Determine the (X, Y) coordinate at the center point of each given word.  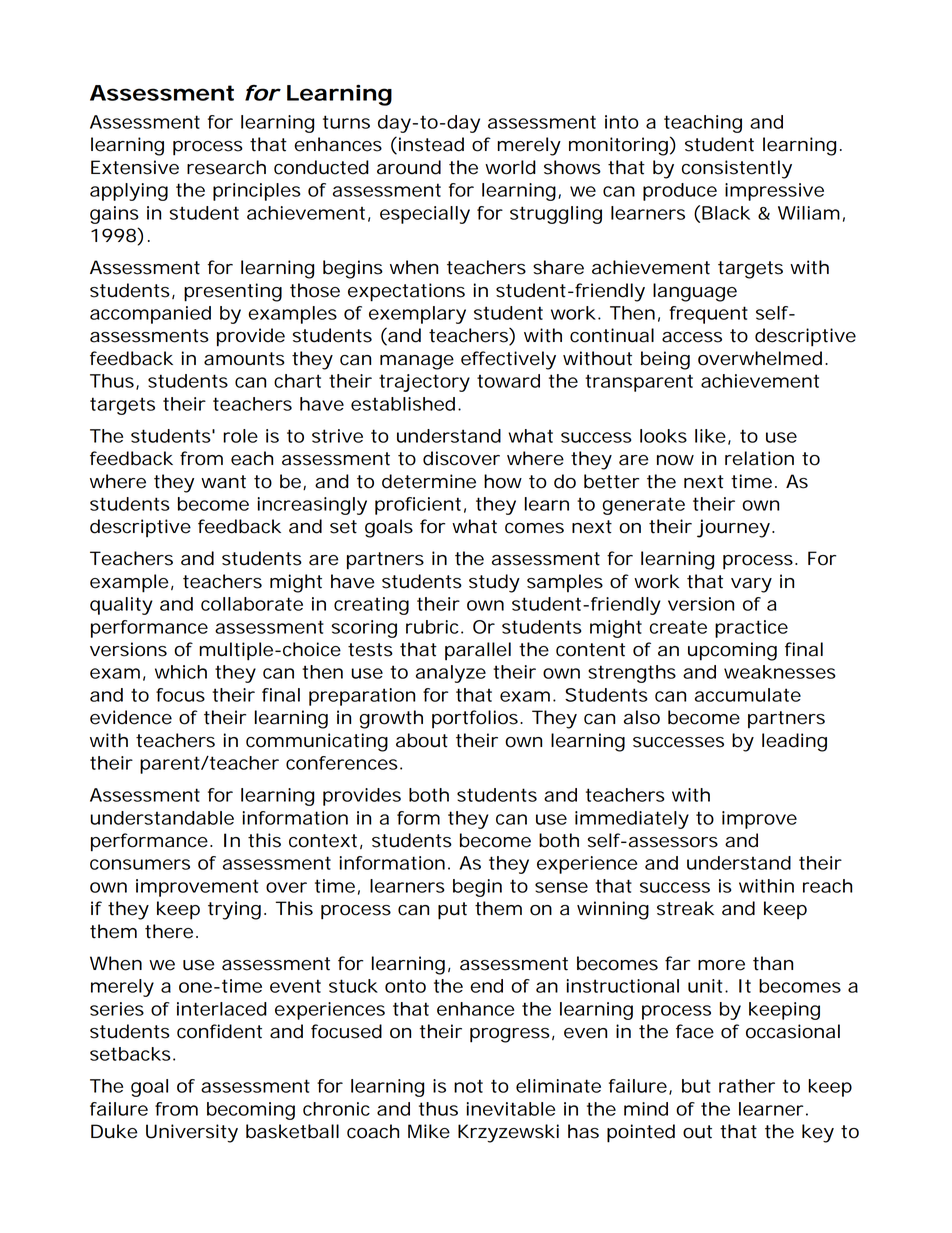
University (192, 1133)
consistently (737, 169)
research (226, 167)
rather (747, 1086)
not (468, 1086)
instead (430, 145)
